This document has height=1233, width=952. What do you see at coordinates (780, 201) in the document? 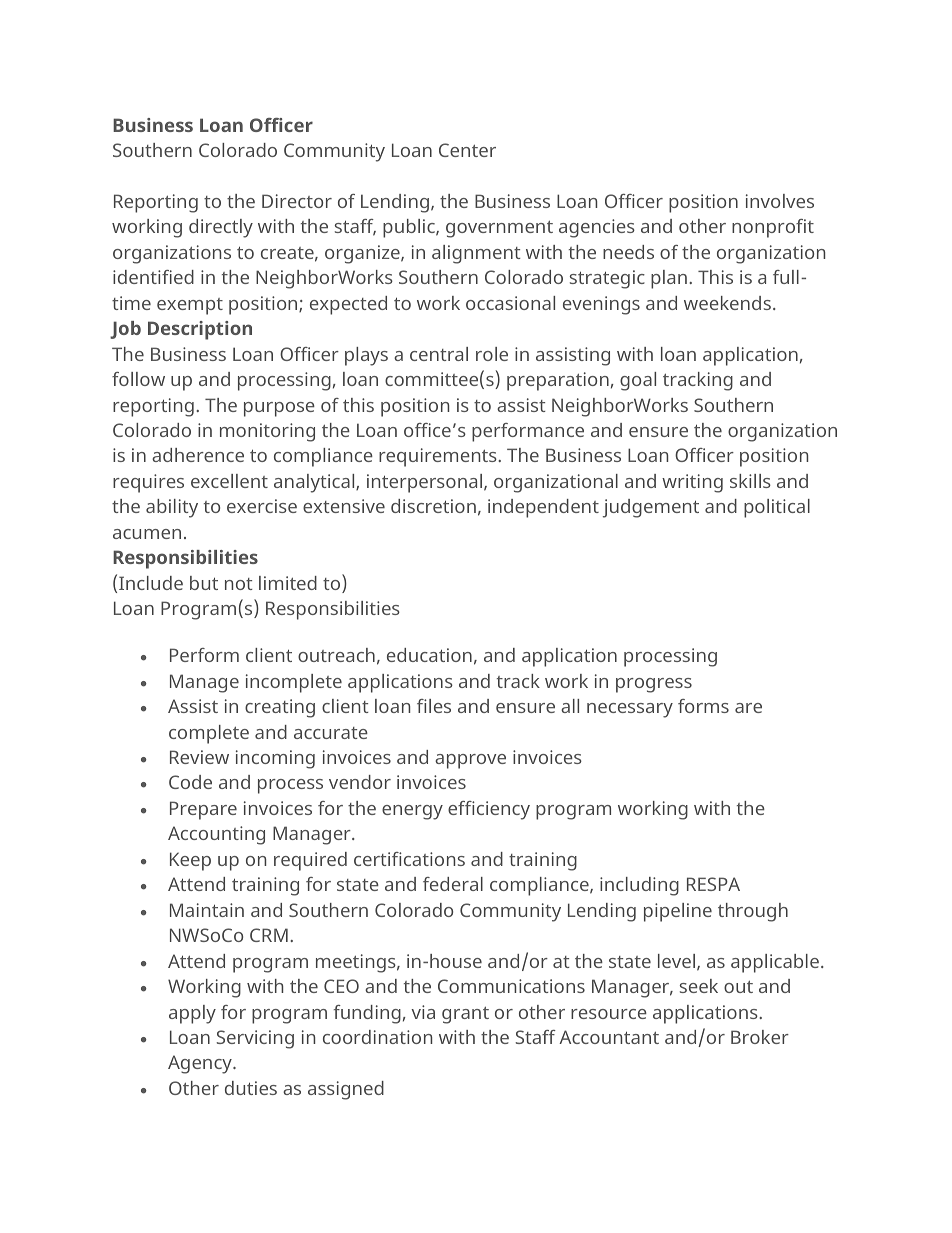
I see `involves` at bounding box center [780, 201].
